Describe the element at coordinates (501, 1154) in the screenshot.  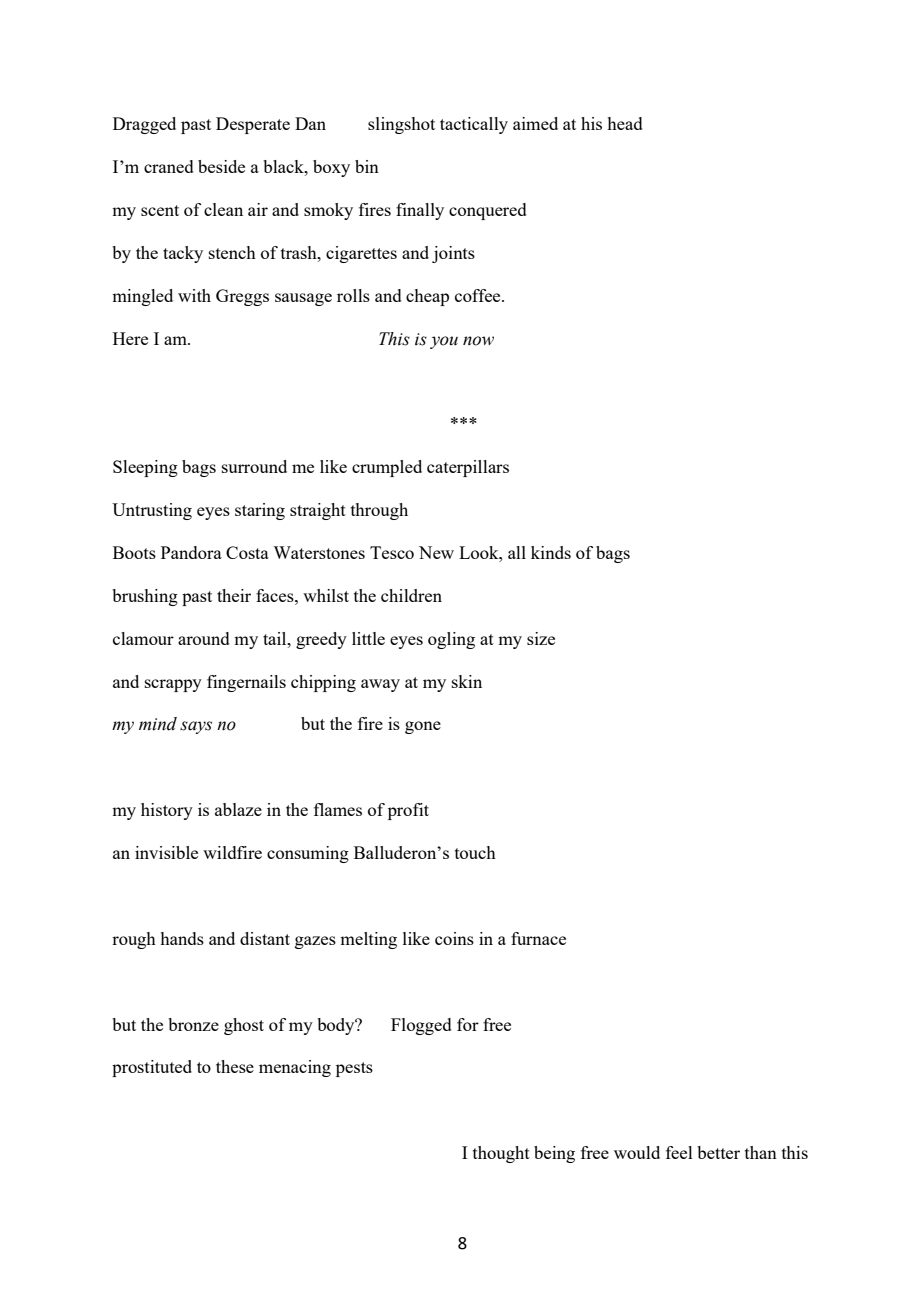
I see `thought` at that location.
